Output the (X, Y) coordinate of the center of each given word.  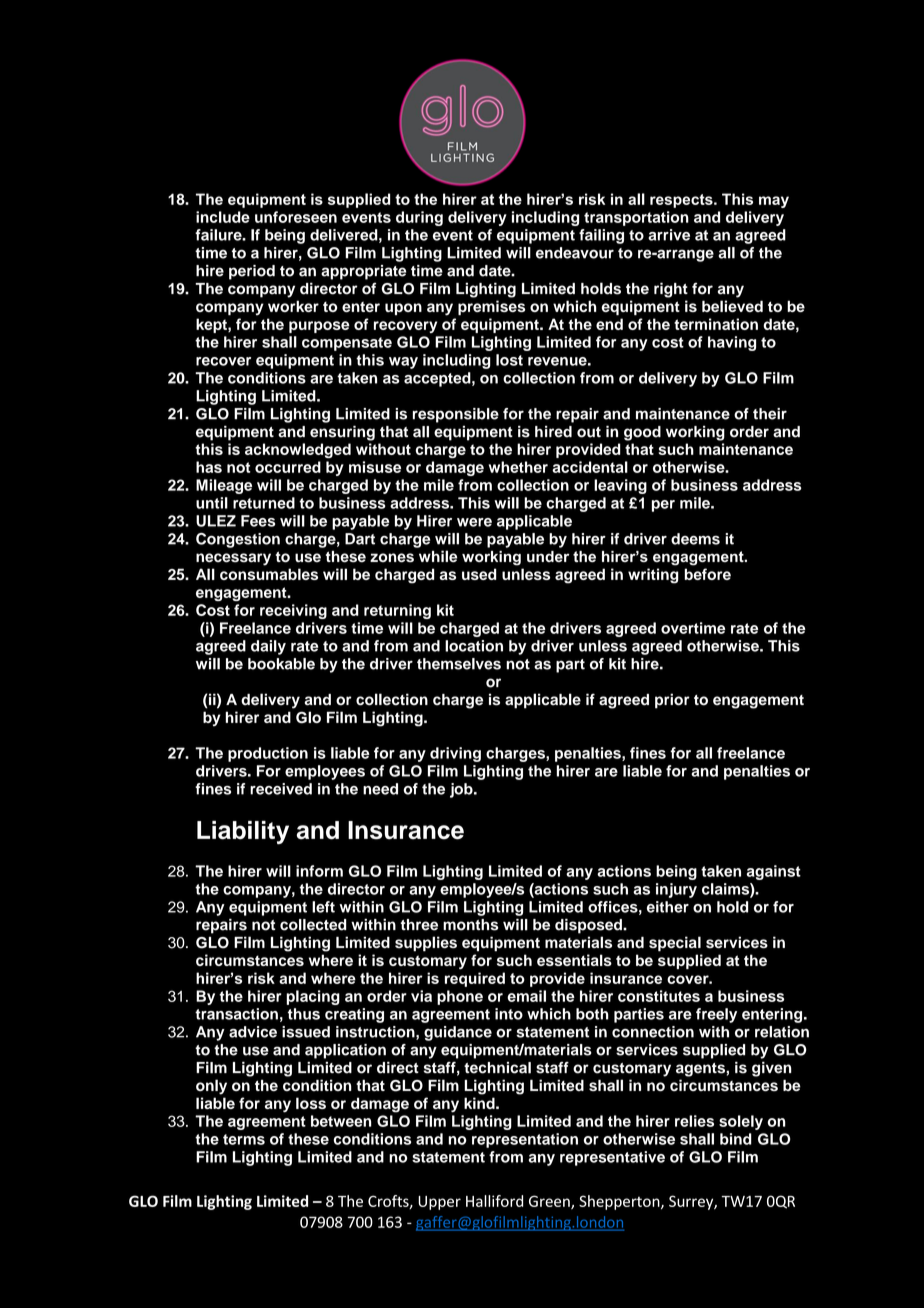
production (268, 754)
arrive (669, 235)
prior (672, 701)
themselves (459, 664)
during (419, 218)
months (470, 925)
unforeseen (296, 217)
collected (313, 925)
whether (518, 467)
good (642, 433)
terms (244, 1139)
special (675, 944)
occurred (288, 467)
